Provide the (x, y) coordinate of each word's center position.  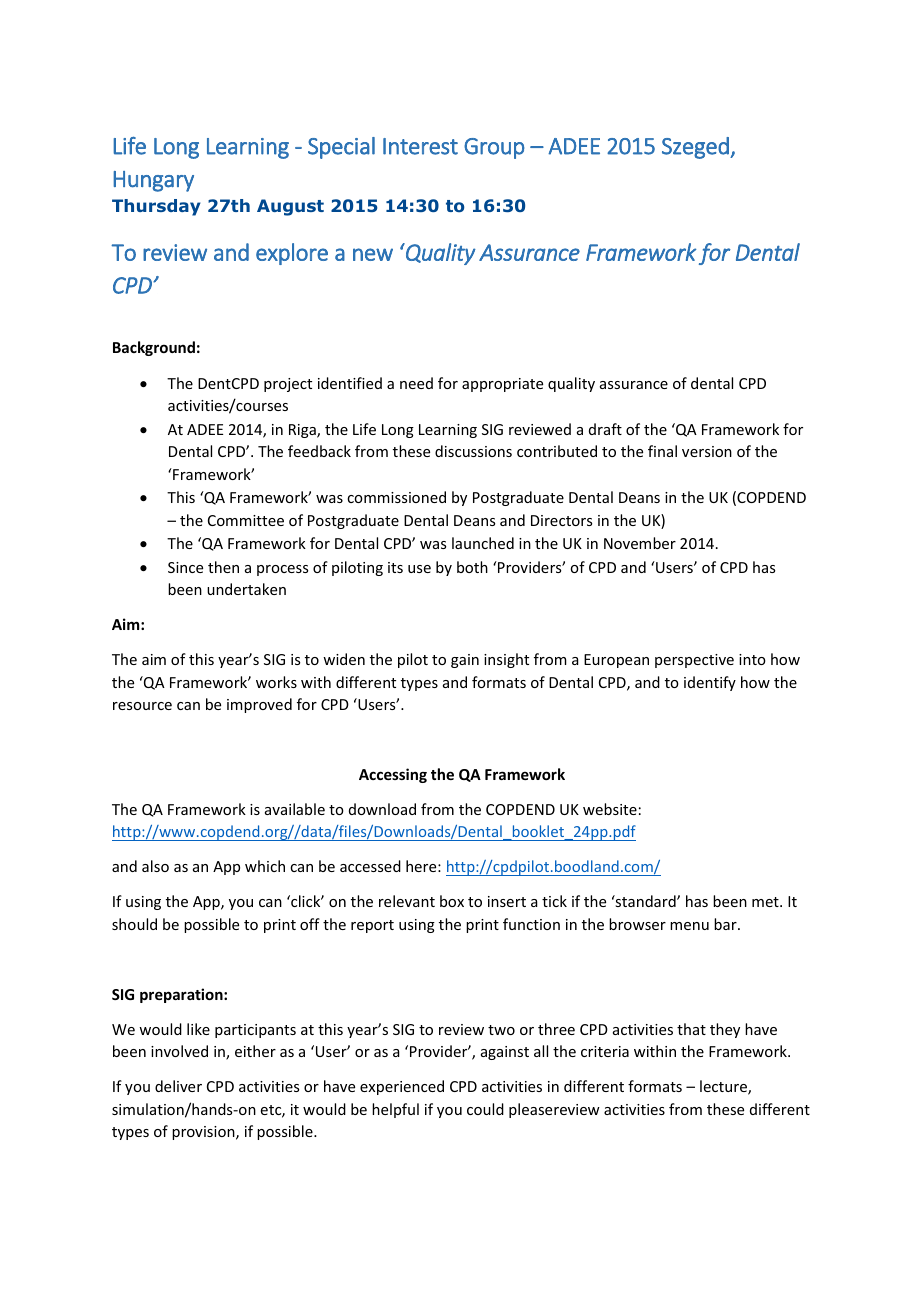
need (416, 383)
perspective (694, 661)
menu (689, 926)
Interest (420, 146)
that (691, 1029)
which (265, 866)
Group (494, 148)
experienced (402, 1087)
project (288, 385)
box (452, 901)
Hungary (153, 181)
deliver (178, 1086)
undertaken (246, 589)
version (707, 451)
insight (506, 660)
